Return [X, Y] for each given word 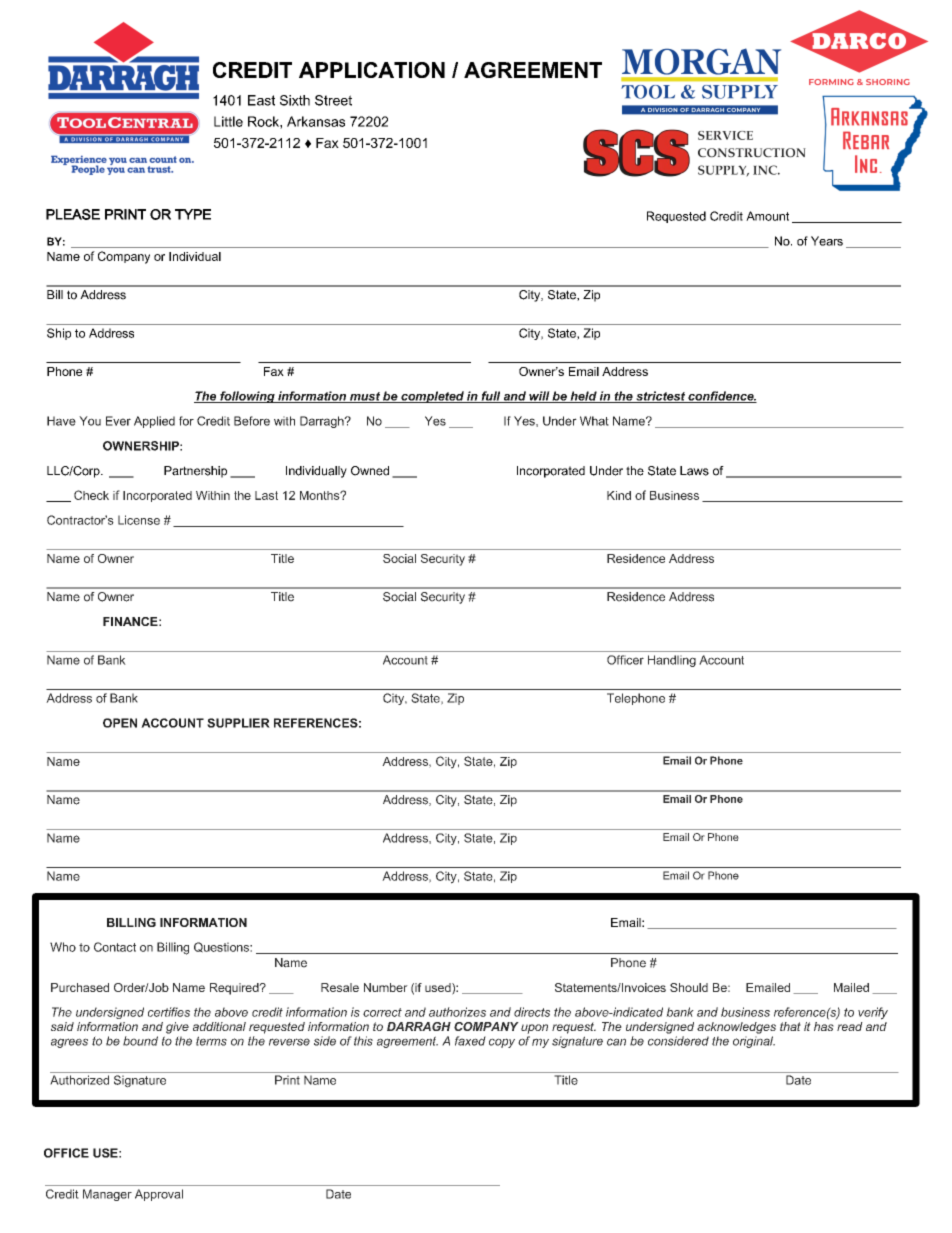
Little [228, 121]
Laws [694, 471]
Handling [672, 661]
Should [689, 987]
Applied [154, 422]
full [491, 397]
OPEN [120, 723]
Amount [767, 216]
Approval [159, 1195]
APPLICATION [372, 70]
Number [386, 987]
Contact [115, 947]
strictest [660, 397]
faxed [470, 1041]
